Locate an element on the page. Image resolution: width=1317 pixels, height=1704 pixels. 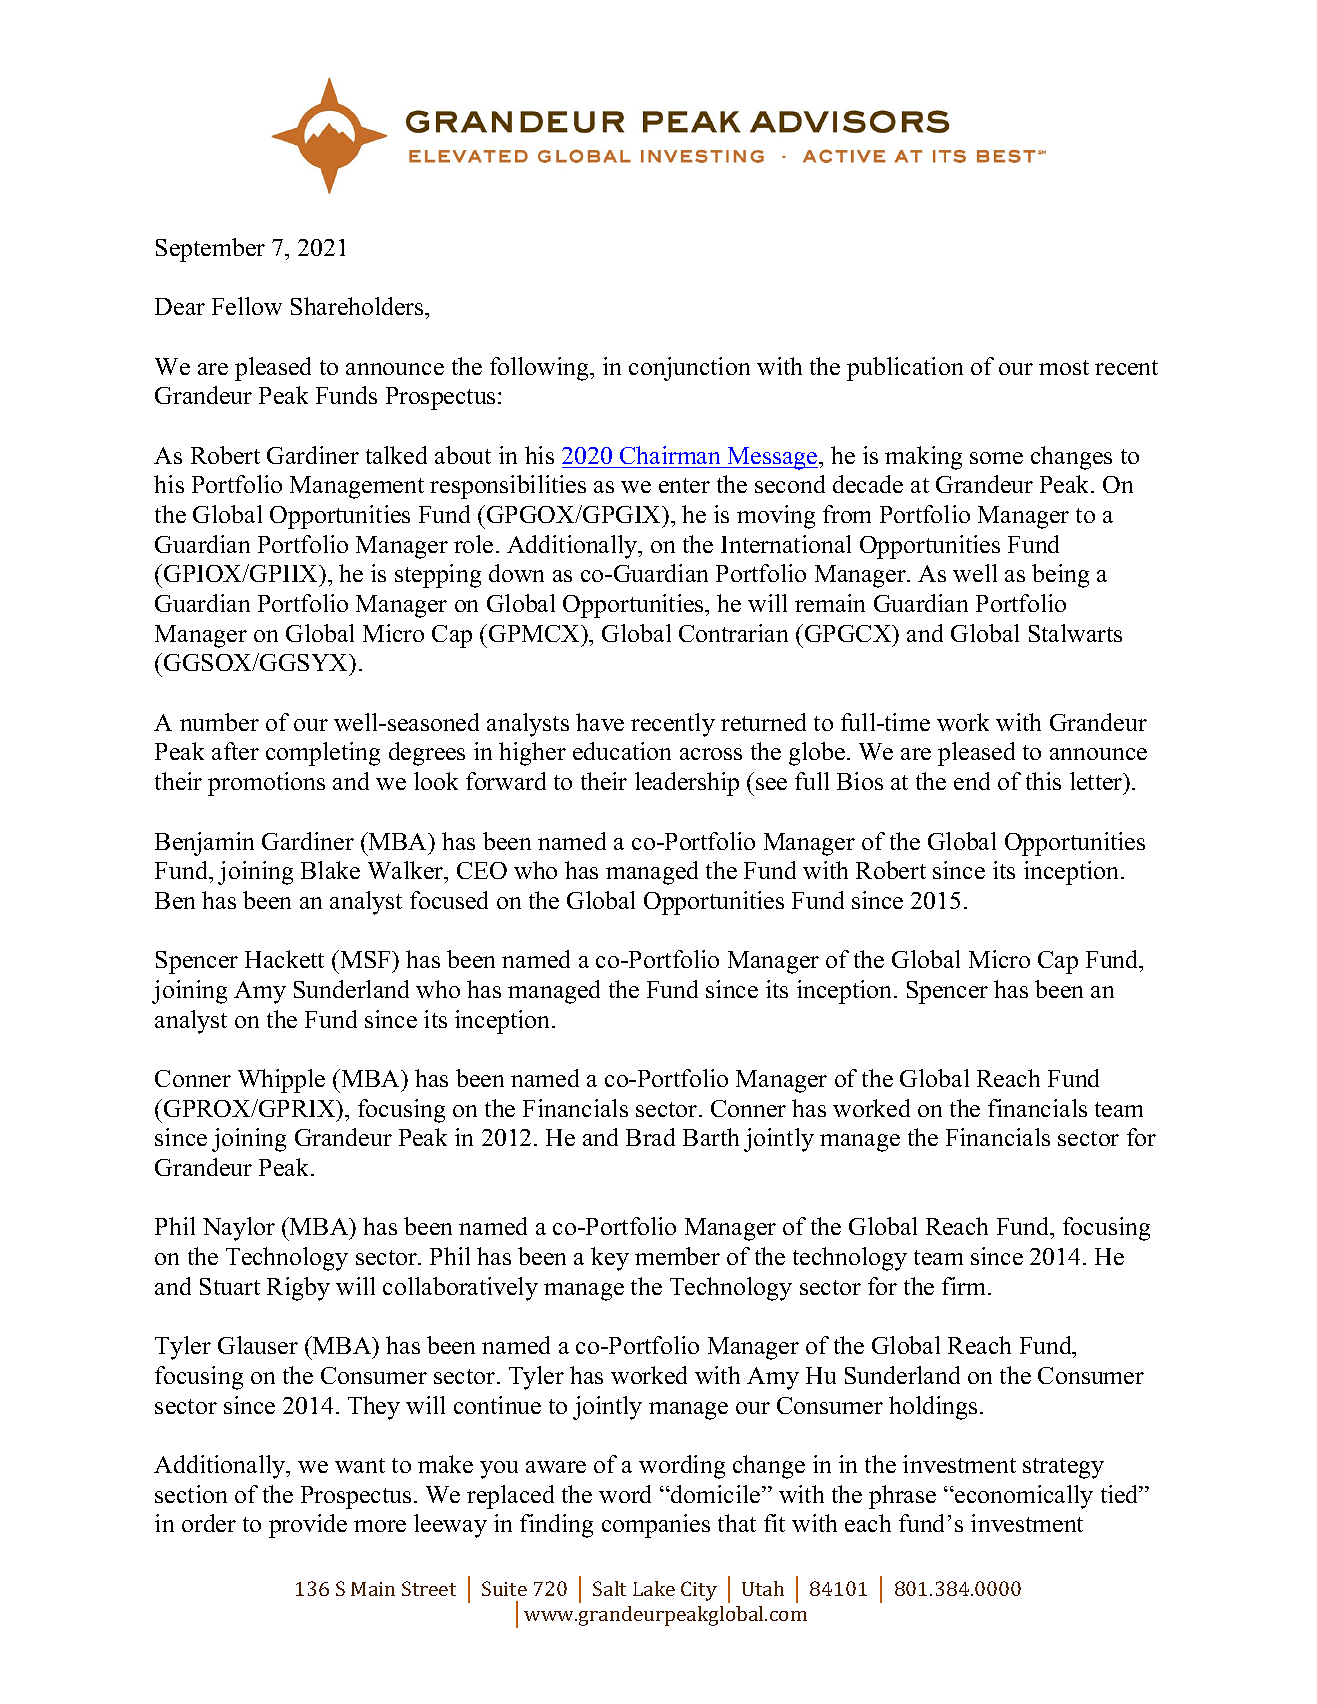
leadership is located at coordinates (687, 784).
